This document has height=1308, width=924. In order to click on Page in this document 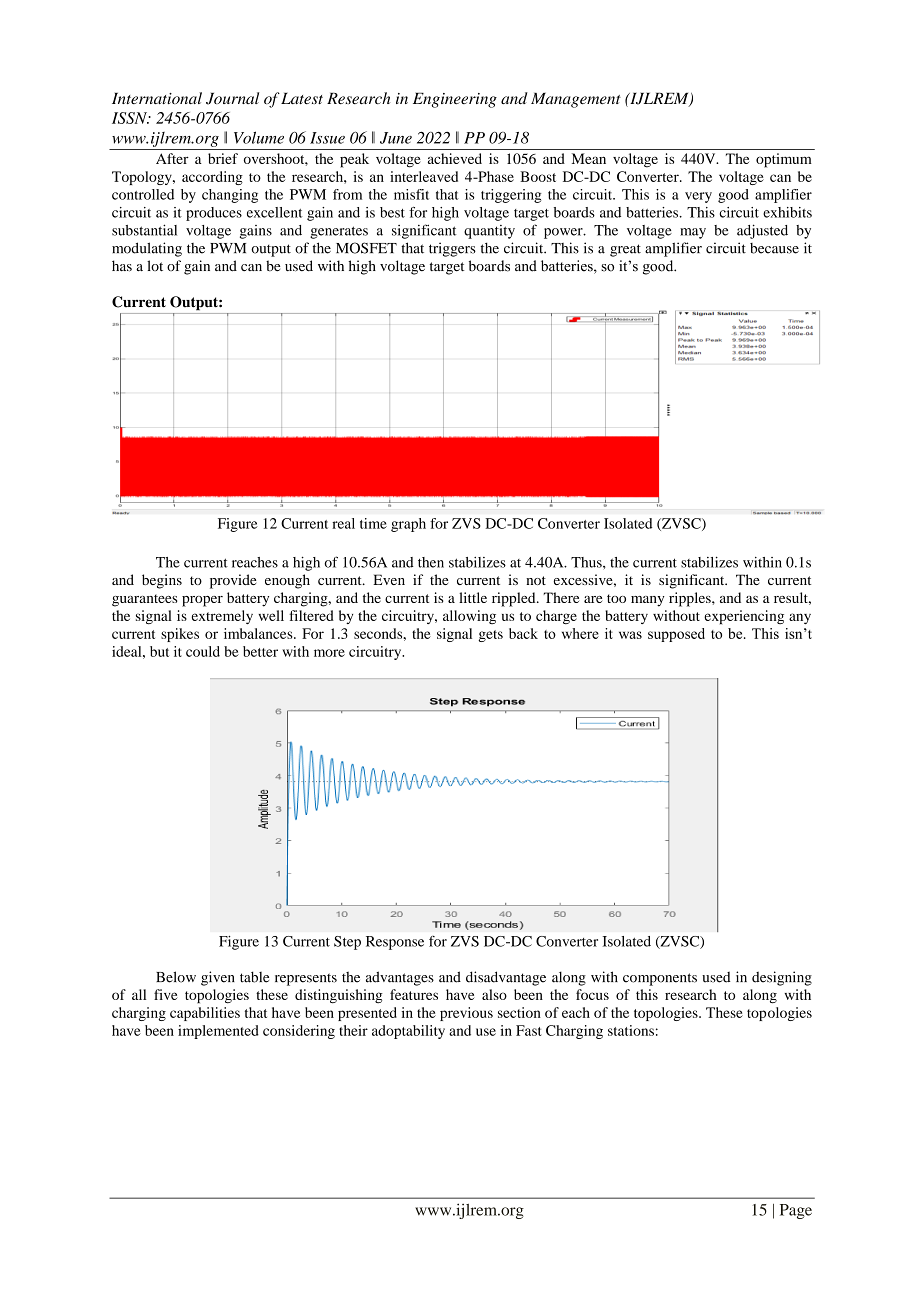, I will do `click(796, 1211)`.
